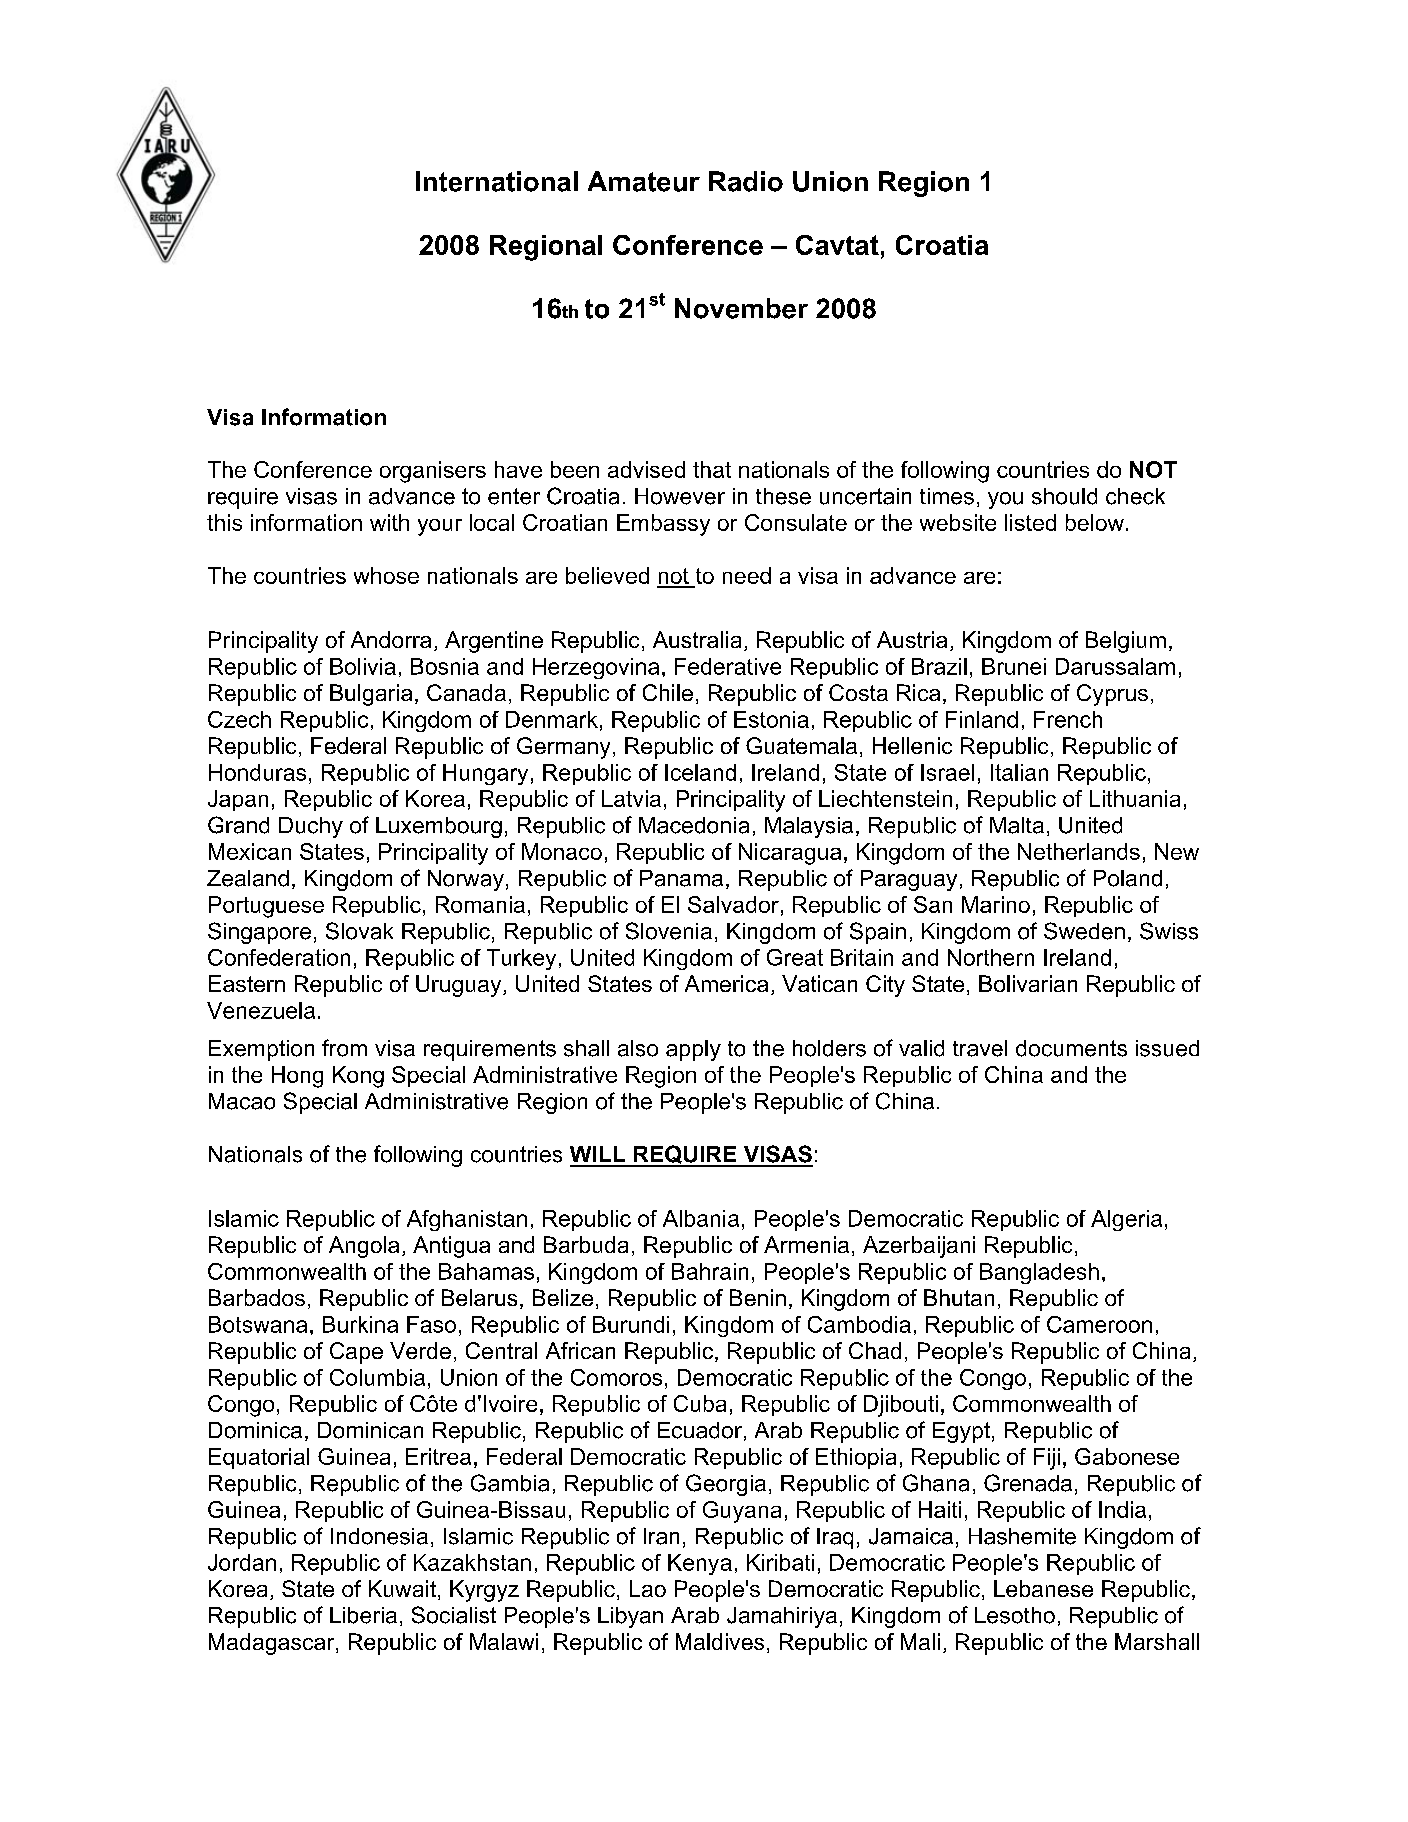 The height and width of the screenshot is (1822, 1408). Describe the element at coordinates (497, 181) in the screenshot. I see `International` at that location.
